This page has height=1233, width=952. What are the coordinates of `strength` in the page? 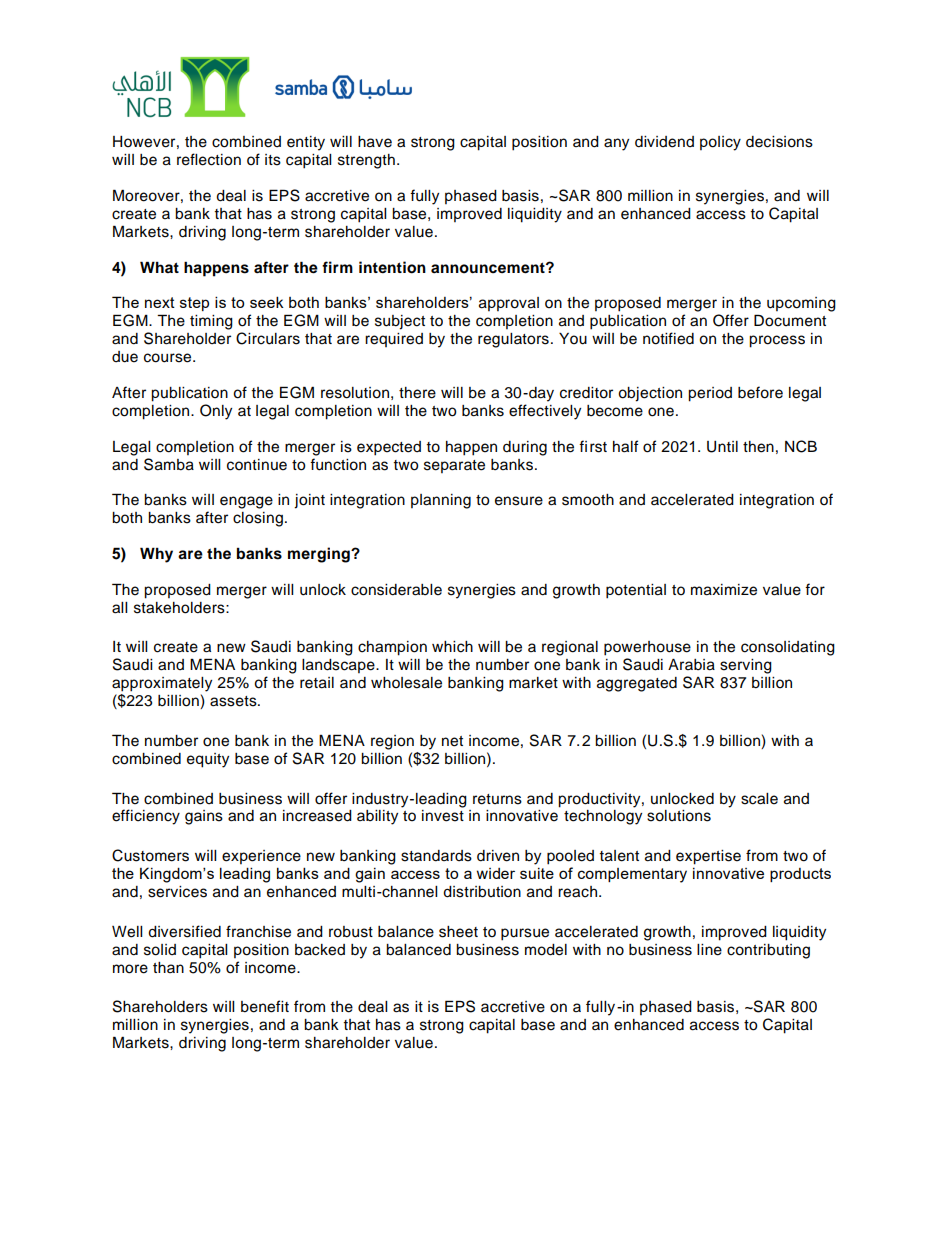 It's located at (366, 161).
